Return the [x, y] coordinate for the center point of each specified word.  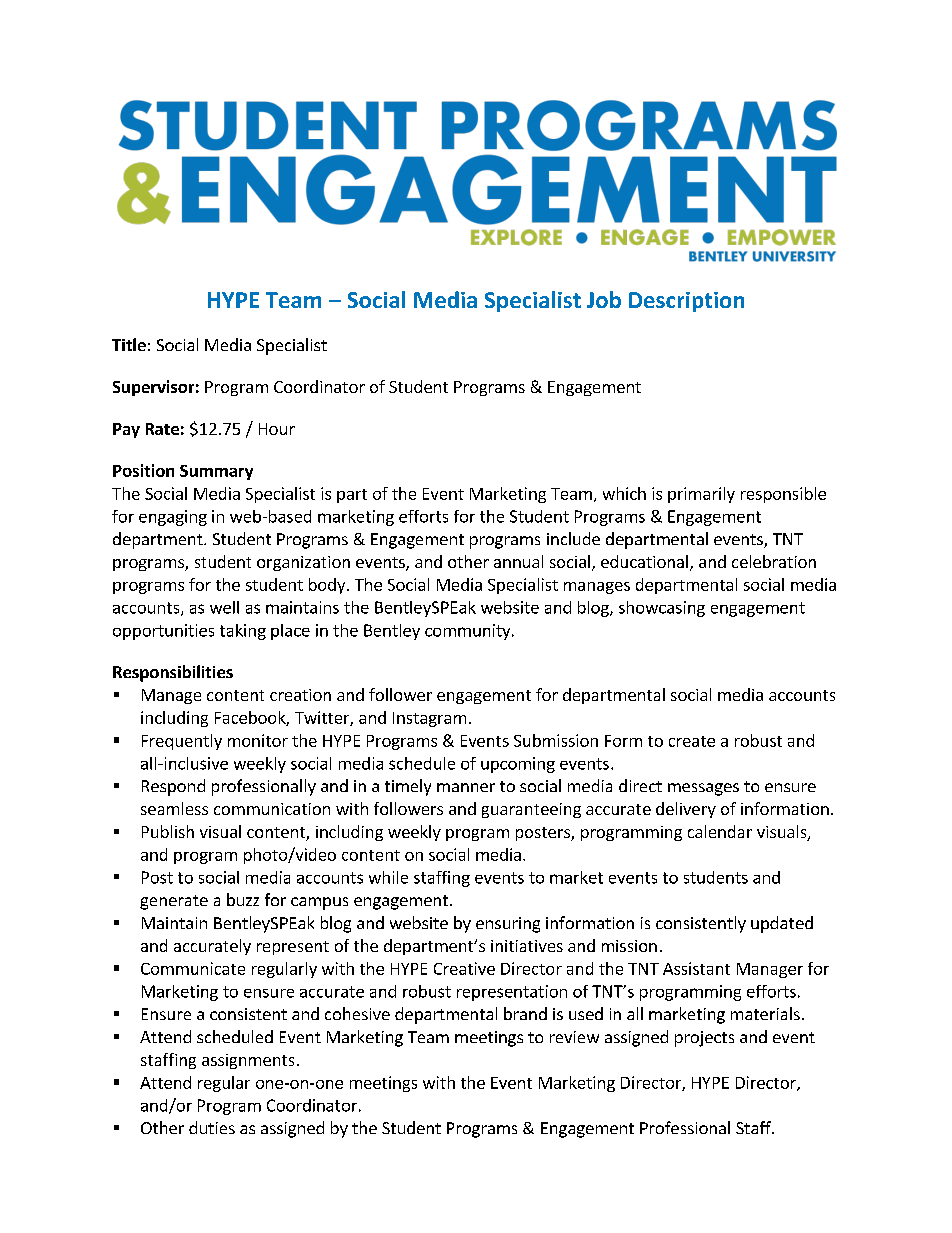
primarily [701, 495]
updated [782, 924]
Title [129, 344]
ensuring [508, 925]
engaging [173, 518]
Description [686, 302]
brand [525, 1013]
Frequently [182, 742]
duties [212, 1127]
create [692, 741]
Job [604, 299]
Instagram [429, 719]
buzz [243, 899]
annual [518, 561]
